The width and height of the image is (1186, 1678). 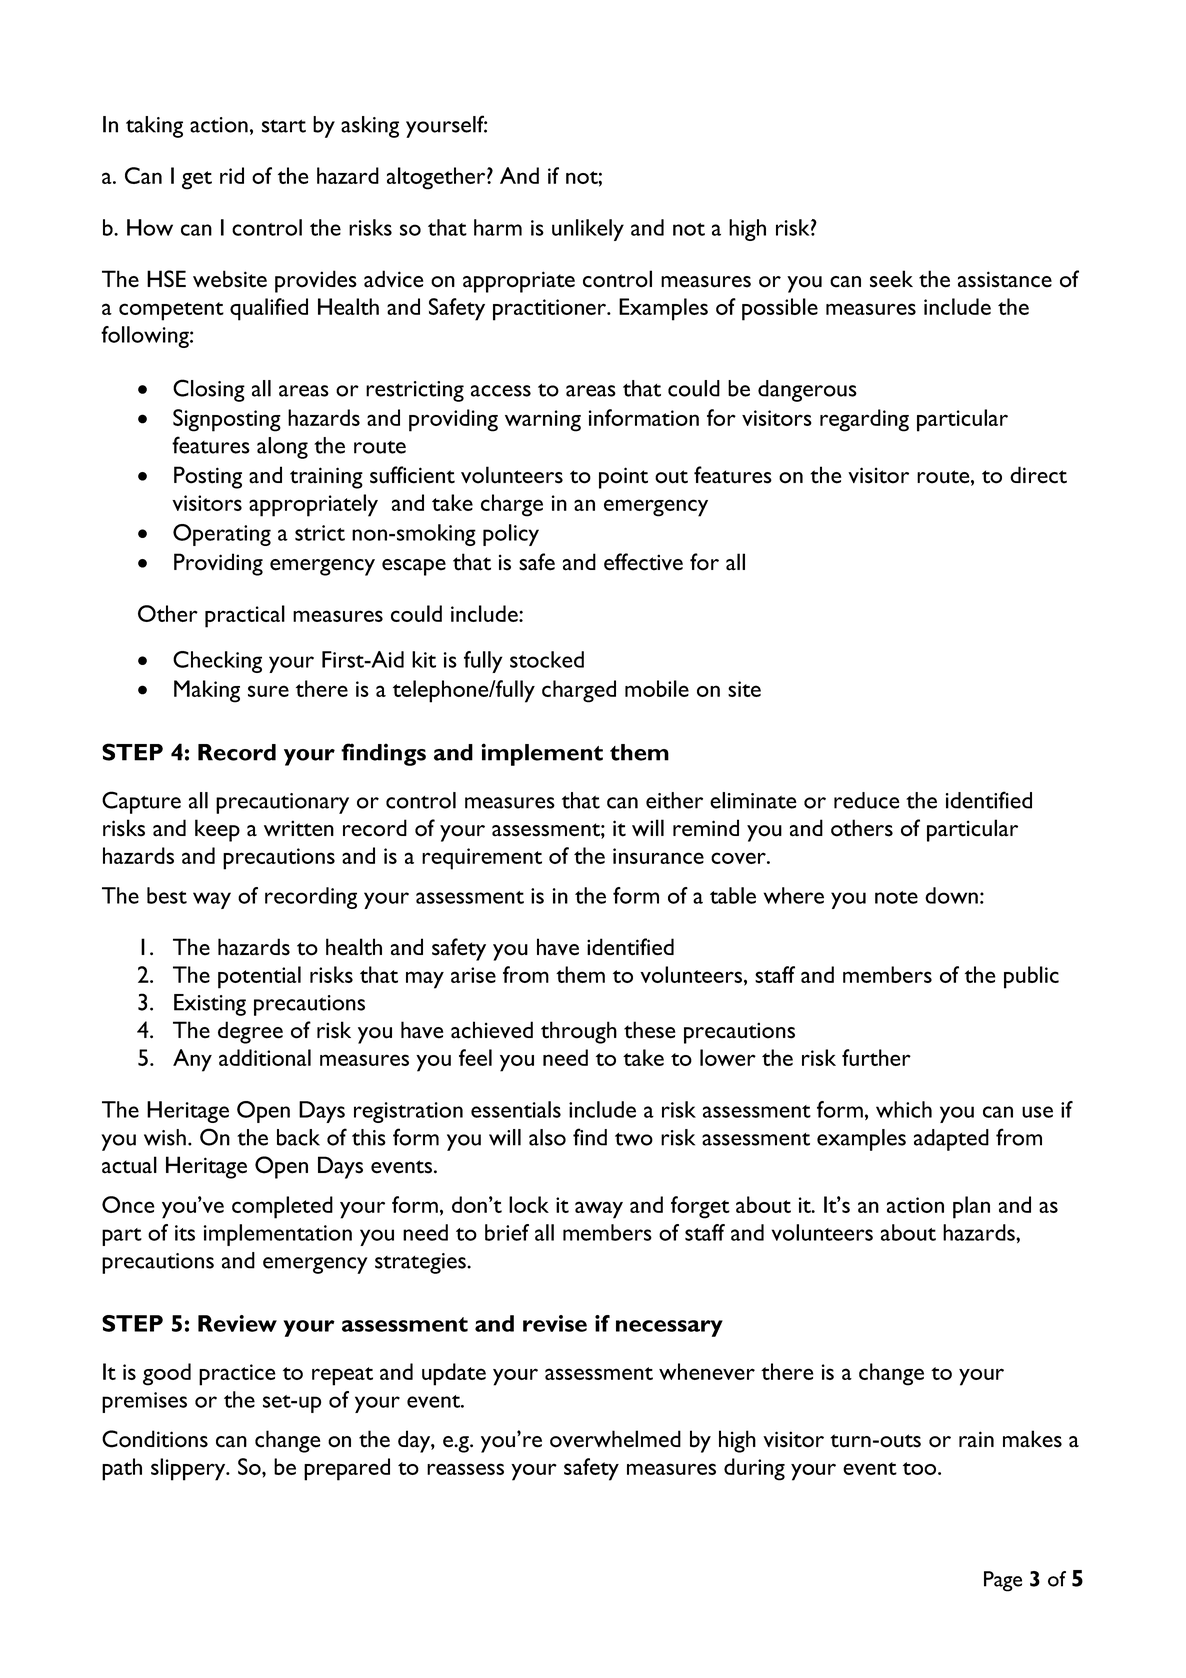 I want to click on down, so click(x=951, y=895).
